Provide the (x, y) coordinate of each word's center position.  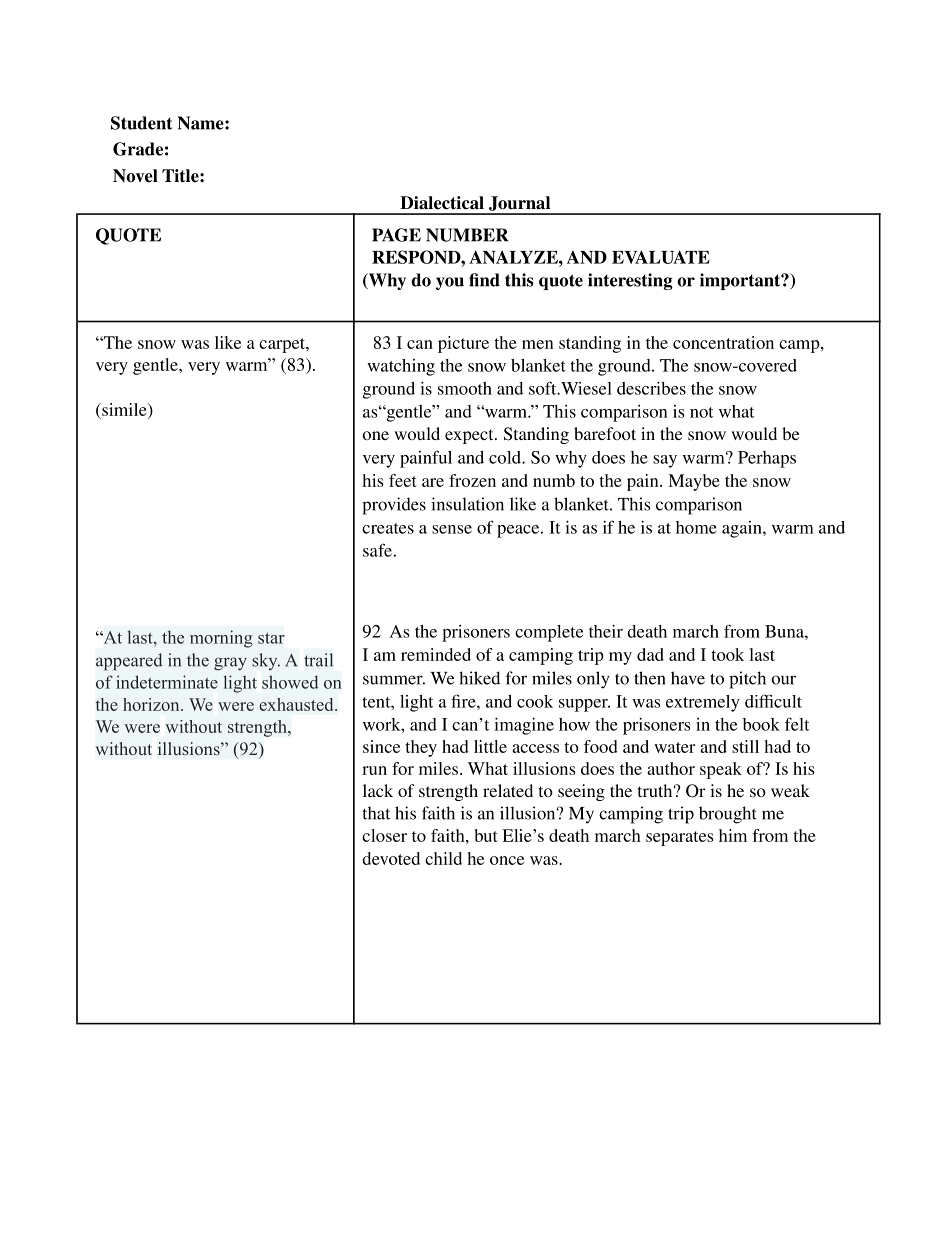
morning (221, 639)
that (376, 813)
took (727, 654)
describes (651, 388)
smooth (465, 388)
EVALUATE (661, 257)
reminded (436, 654)
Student (142, 123)
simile (124, 409)
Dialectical (442, 203)
